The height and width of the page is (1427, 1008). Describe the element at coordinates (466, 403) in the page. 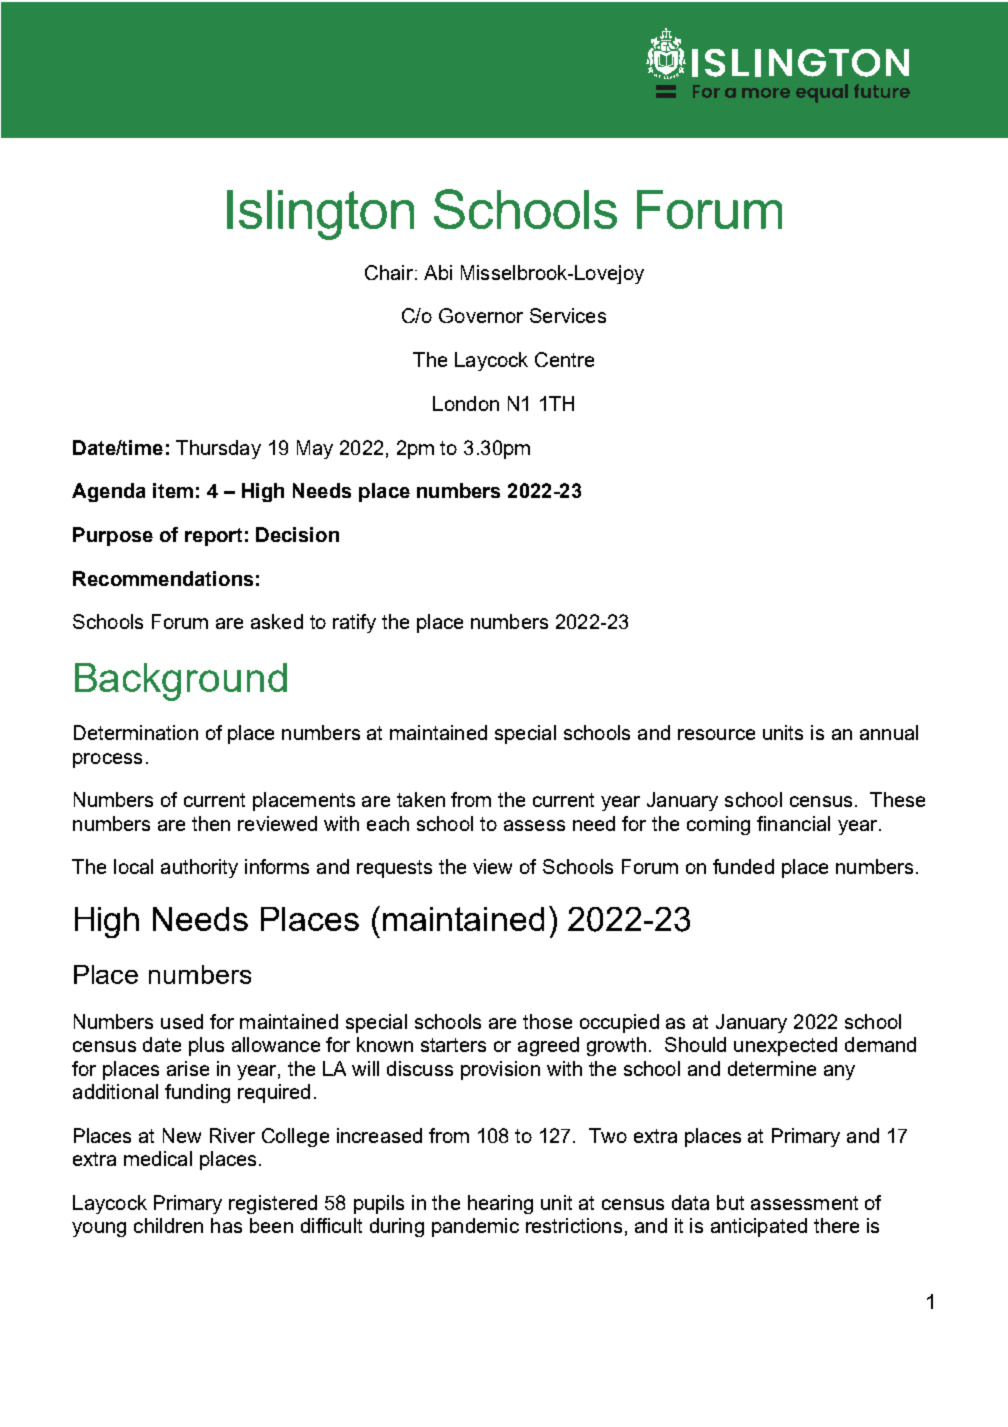

I see `London` at that location.
